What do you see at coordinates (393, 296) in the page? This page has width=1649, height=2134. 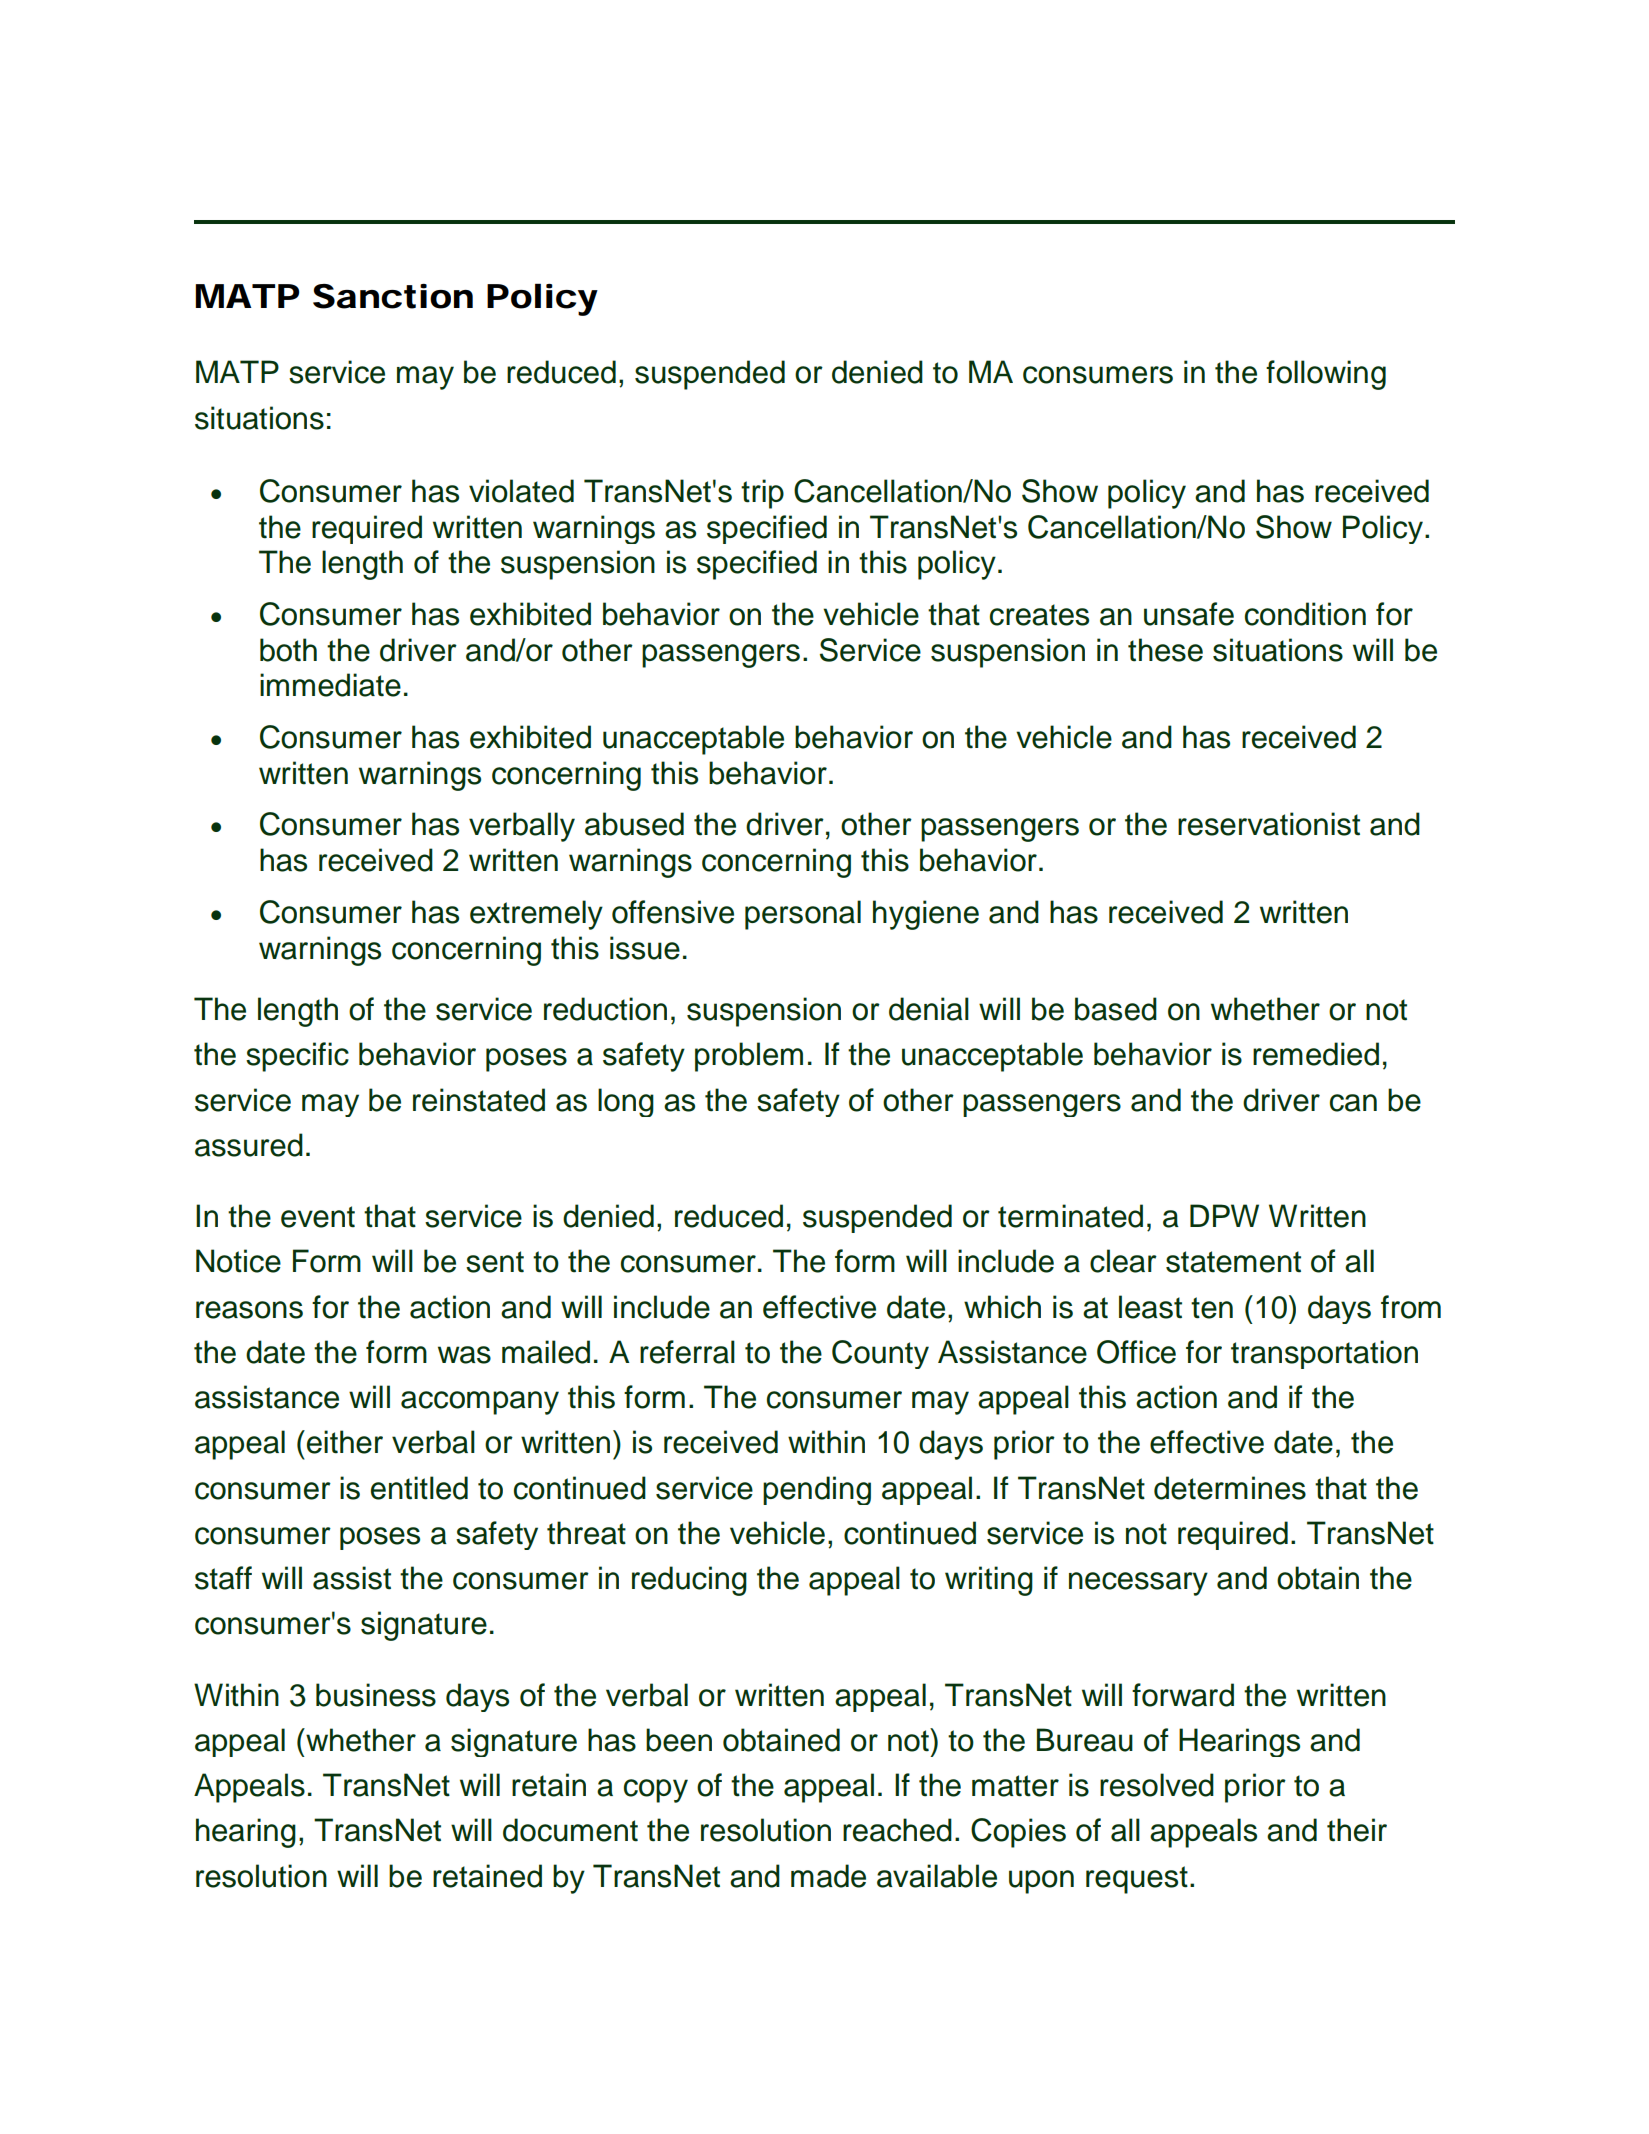 I see `Sanction` at bounding box center [393, 296].
